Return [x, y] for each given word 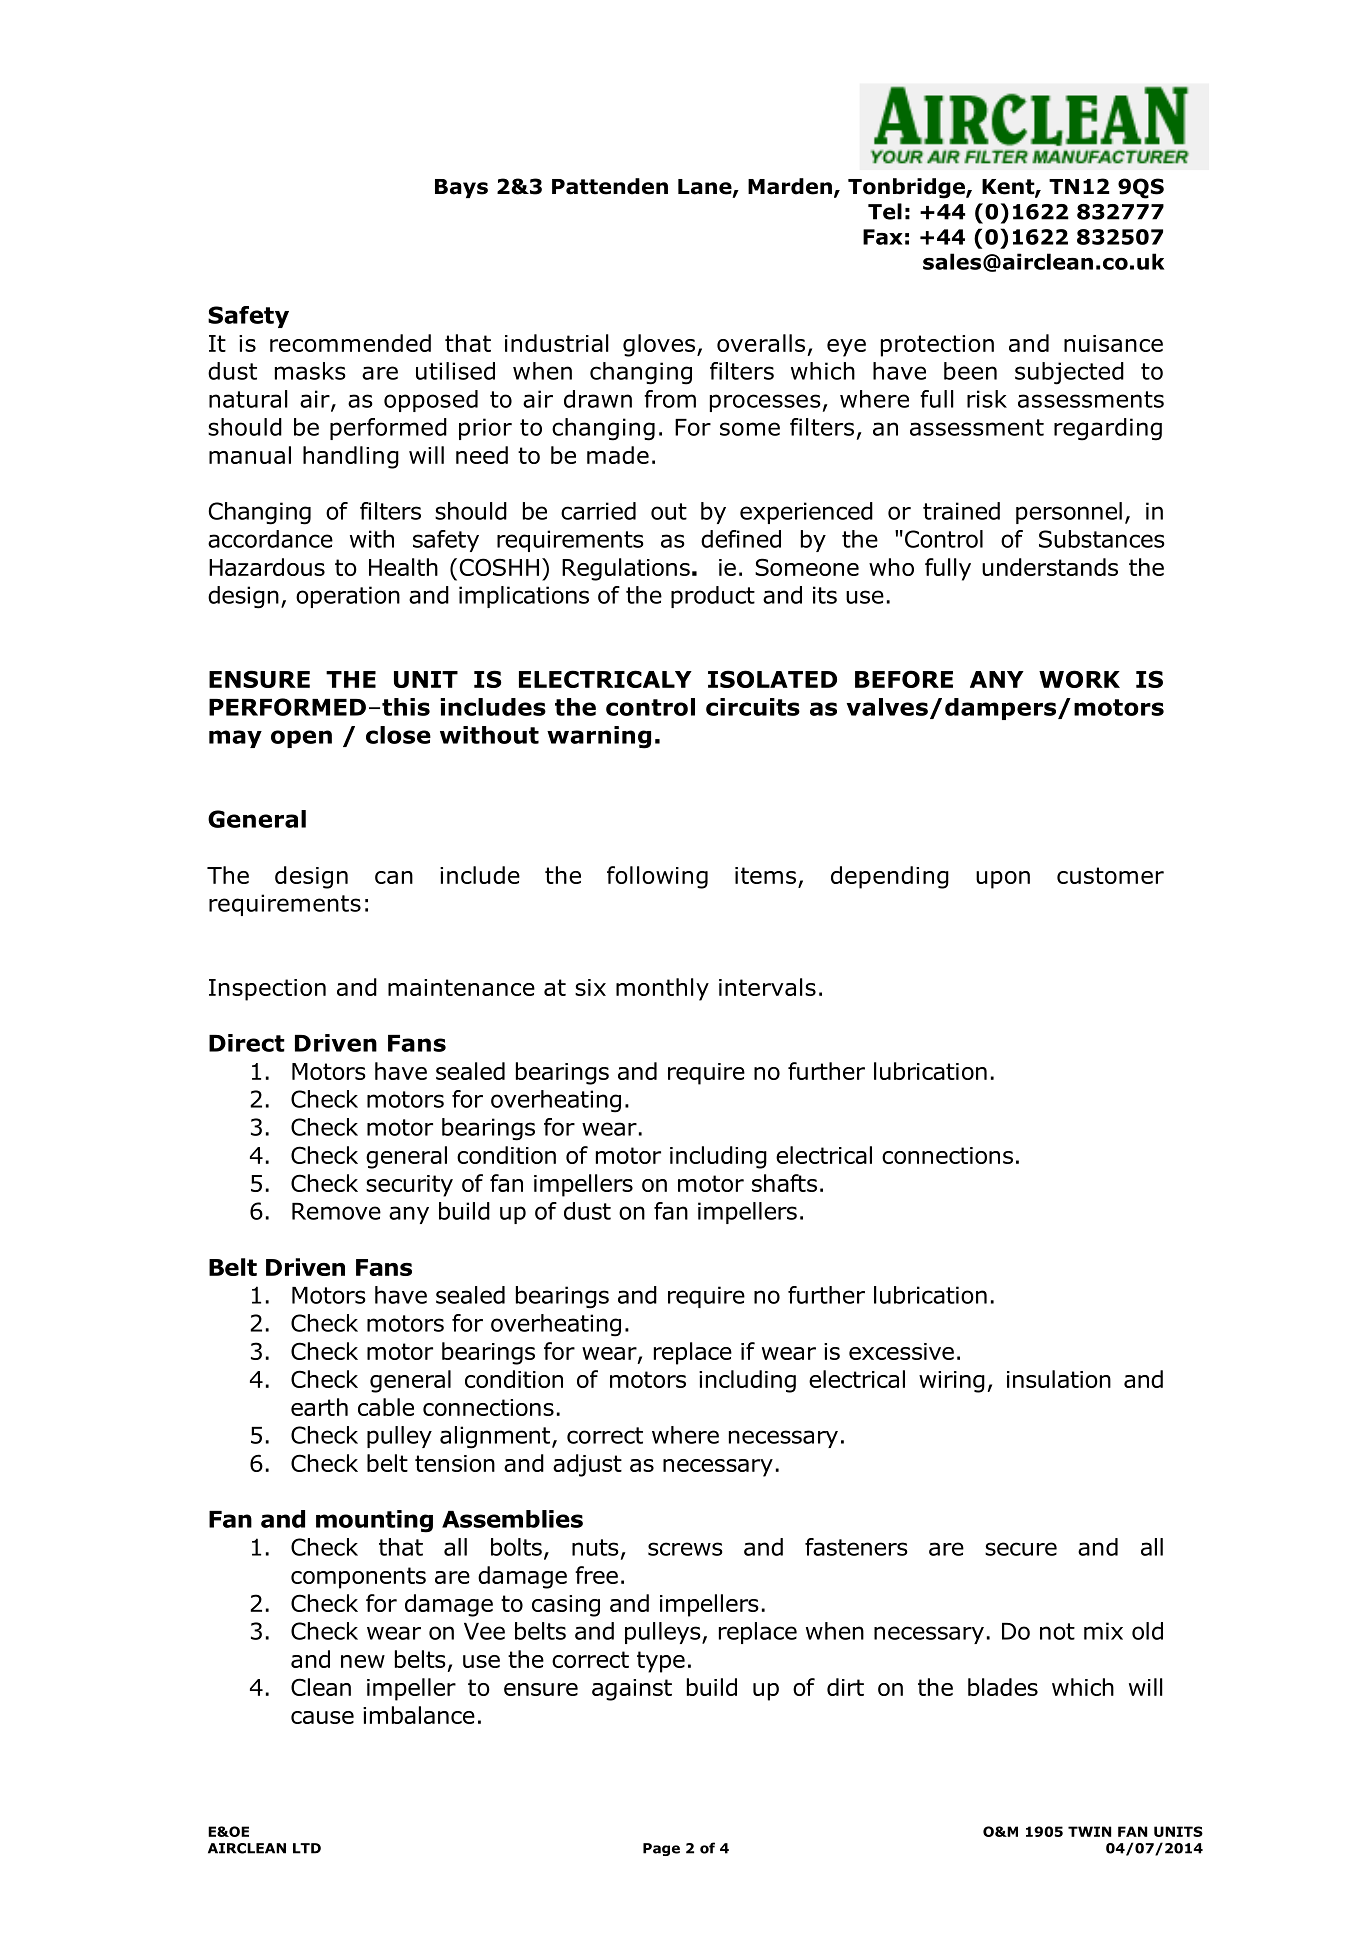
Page [661, 1849]
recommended [350, 343]
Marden [790, 186]
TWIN [1089, 1831]
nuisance [1113, 343]
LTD [307, 1848]
